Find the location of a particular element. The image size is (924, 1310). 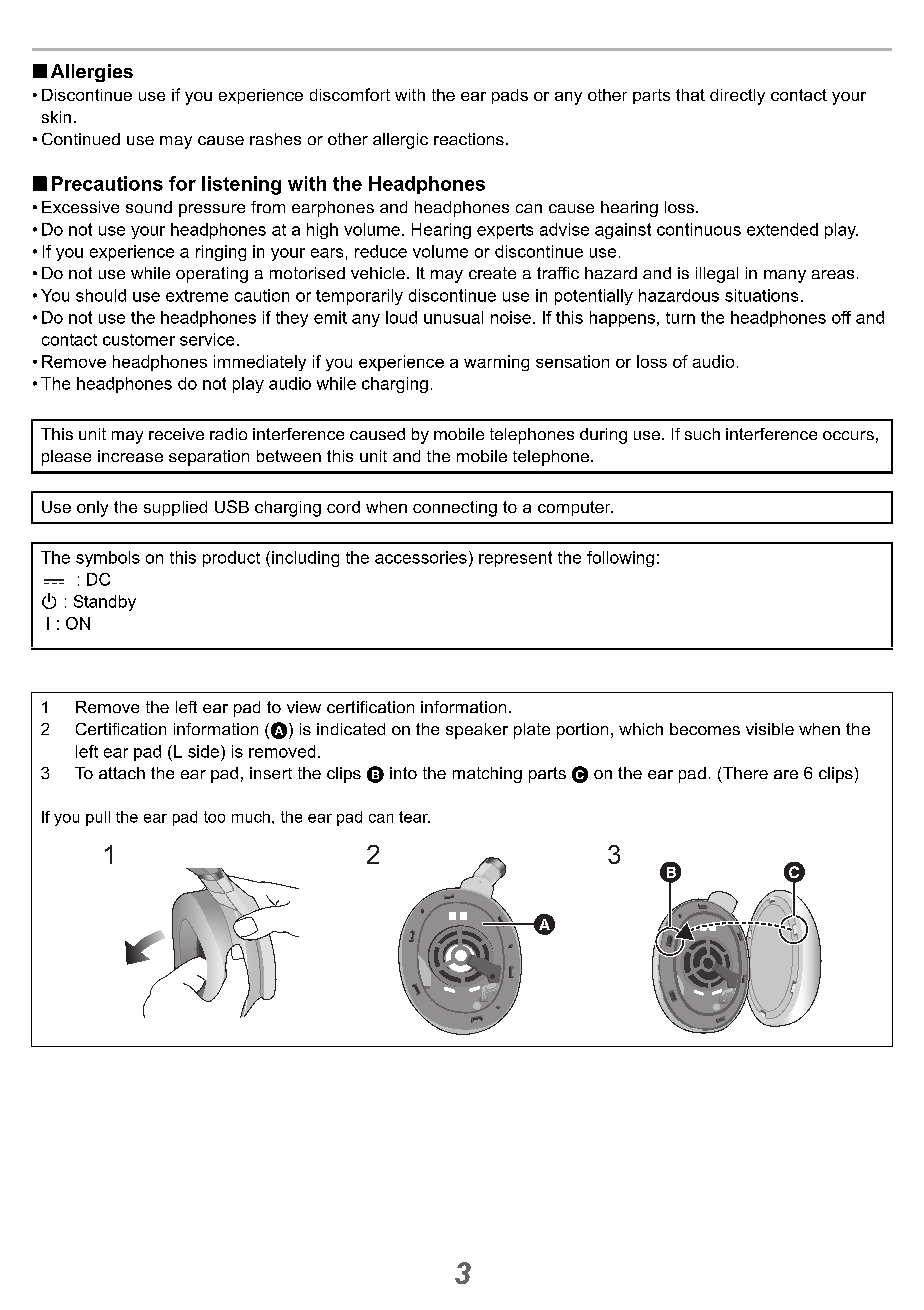

following is located at coordinates (620, 559).
